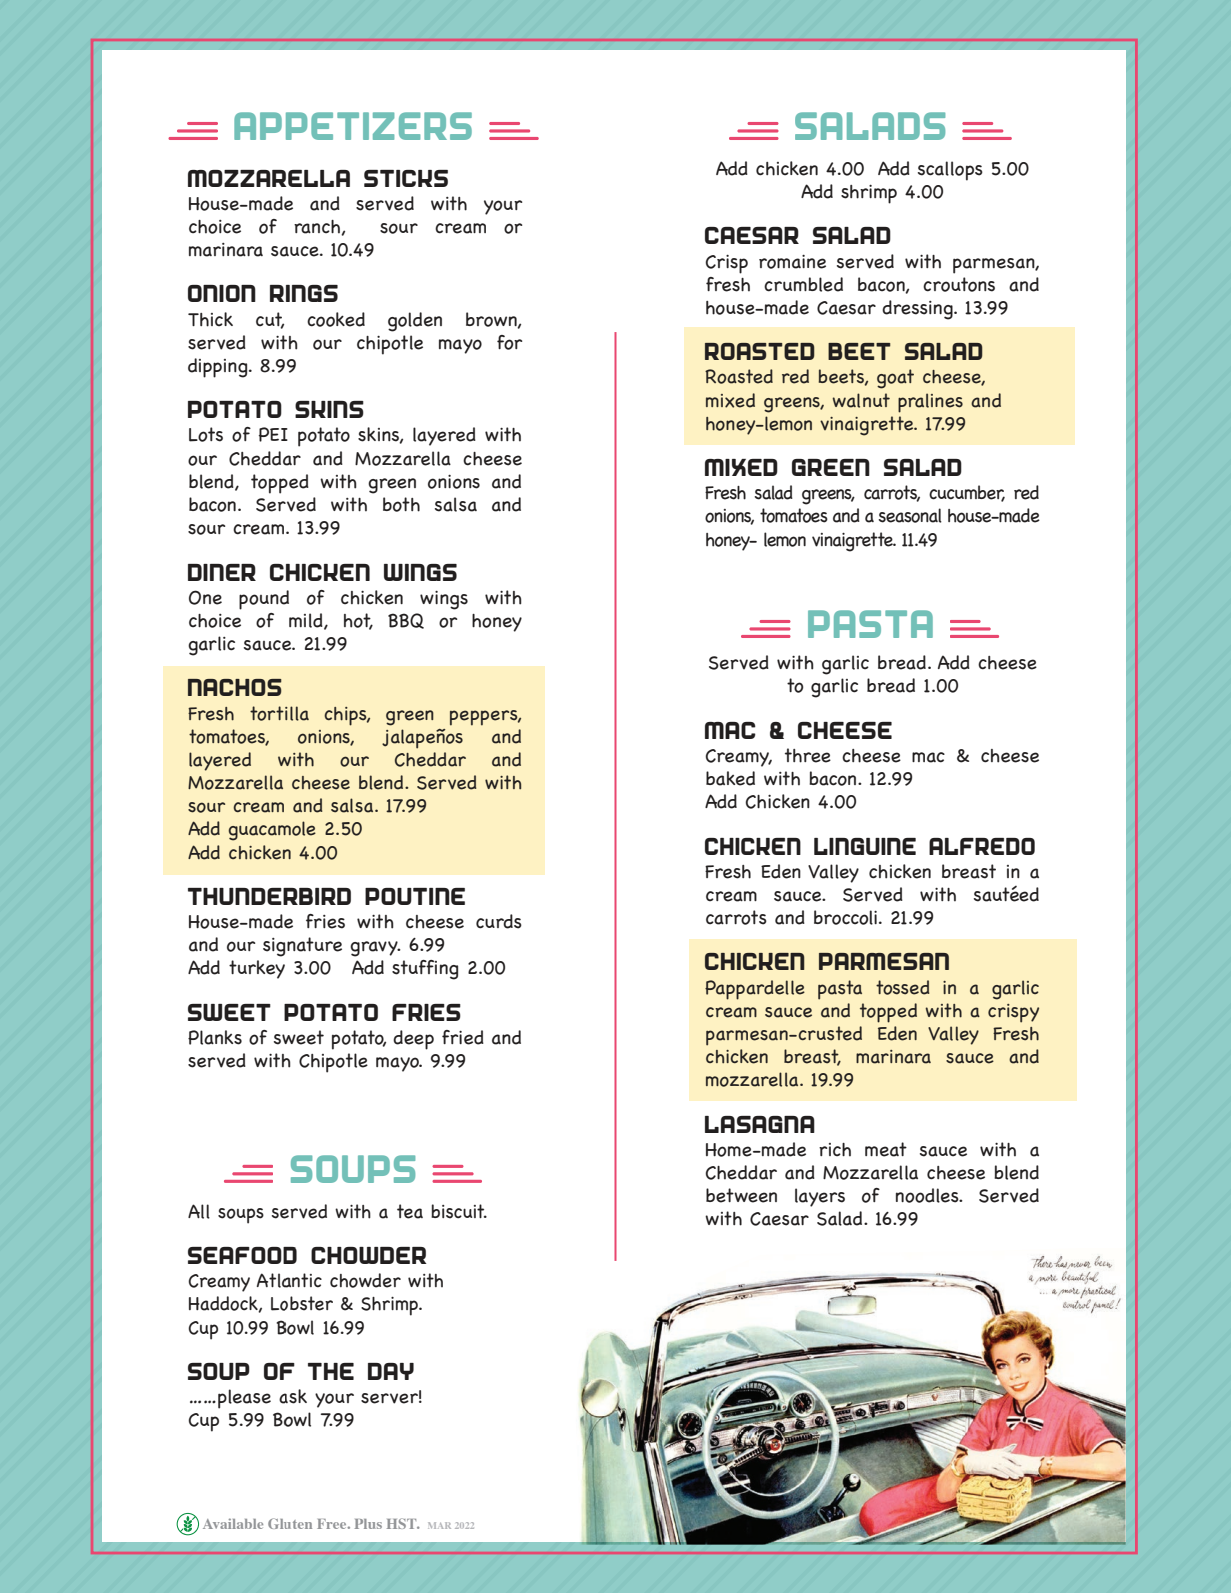  I want to click on Planks, so click(215, 1037).
